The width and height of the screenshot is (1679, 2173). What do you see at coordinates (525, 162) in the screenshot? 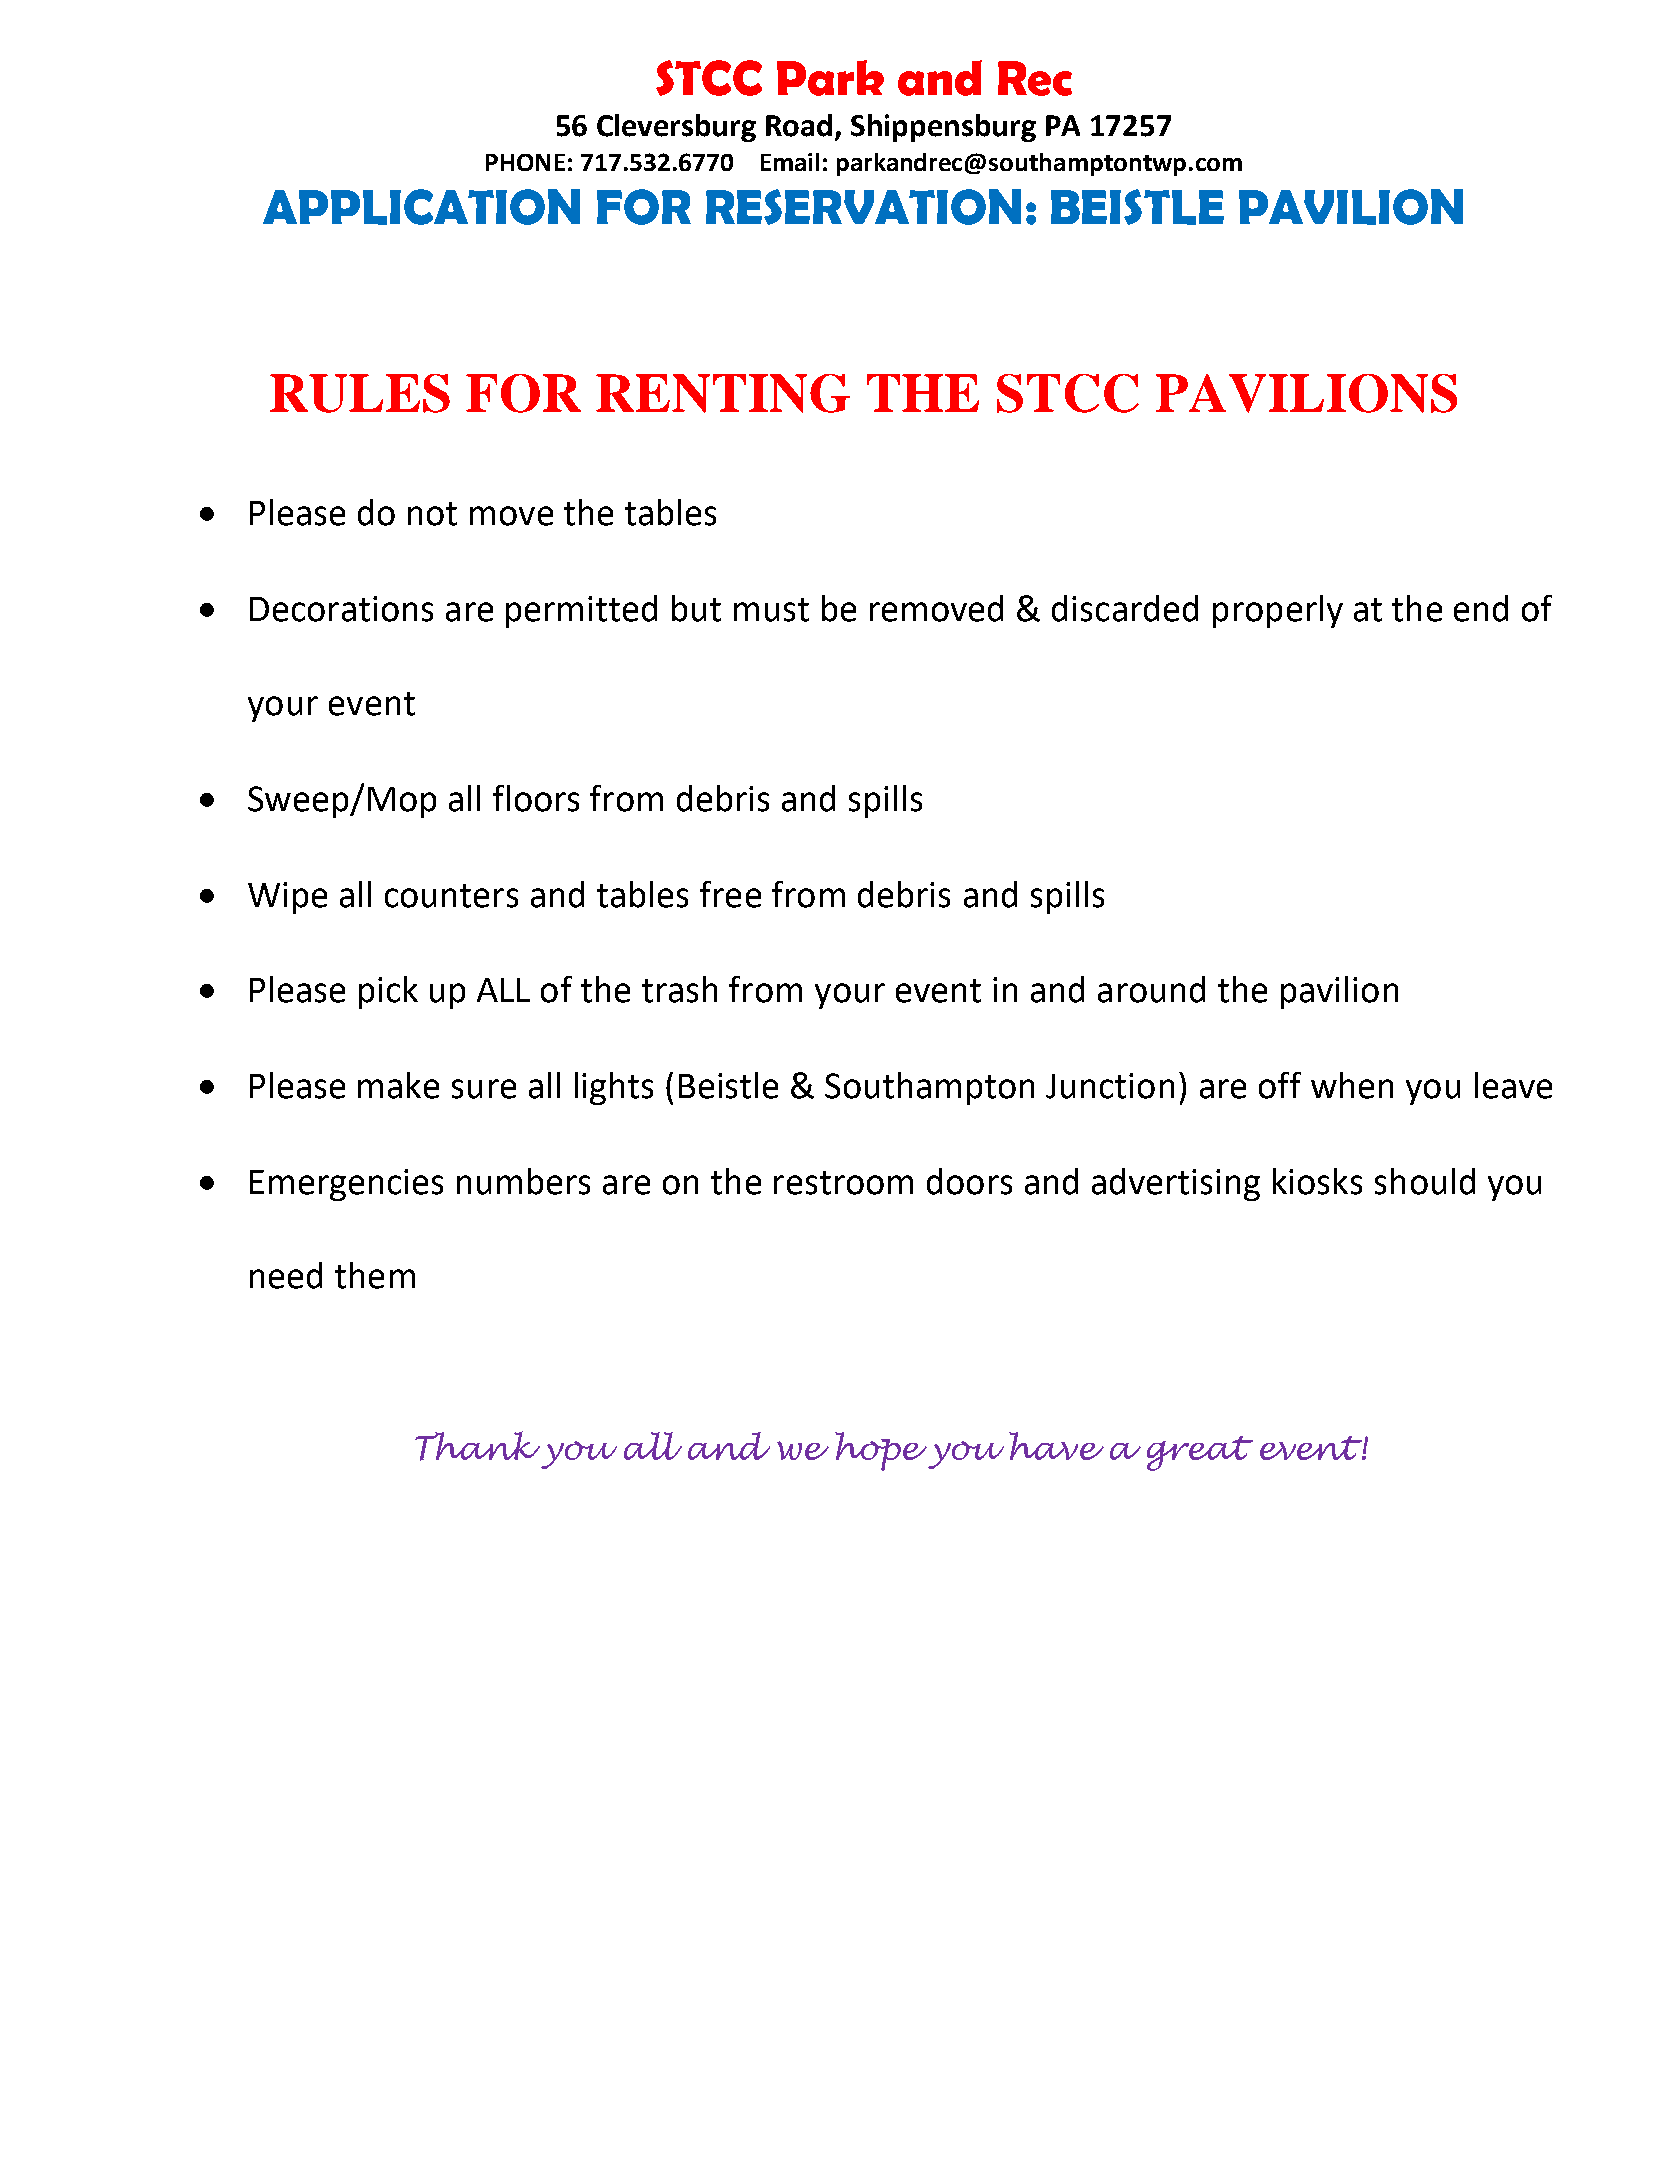
I see `PHONE` at bounding box center [525, 162].
